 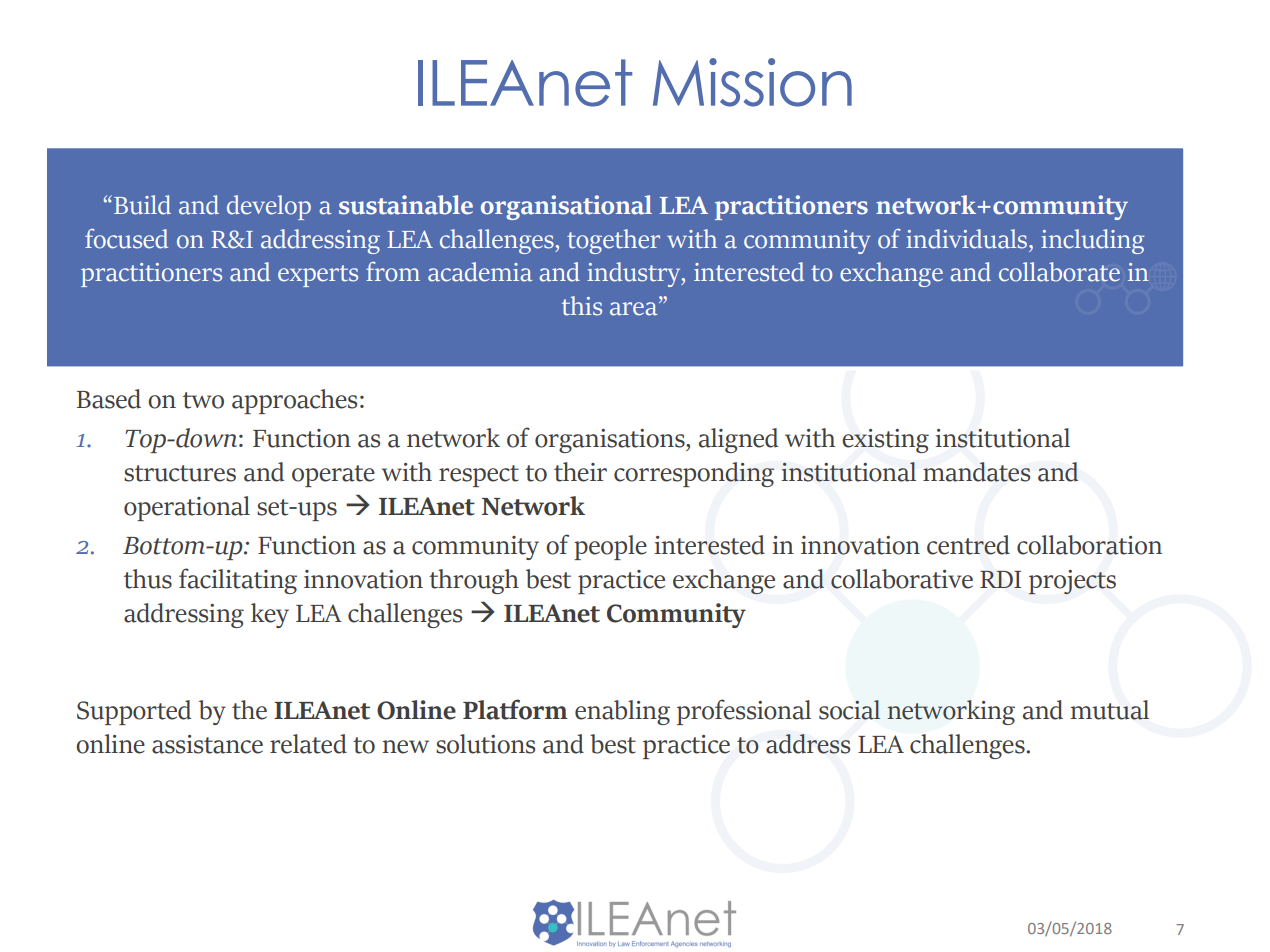 I want to click on collaborate, so click(x=1059, y=272).
